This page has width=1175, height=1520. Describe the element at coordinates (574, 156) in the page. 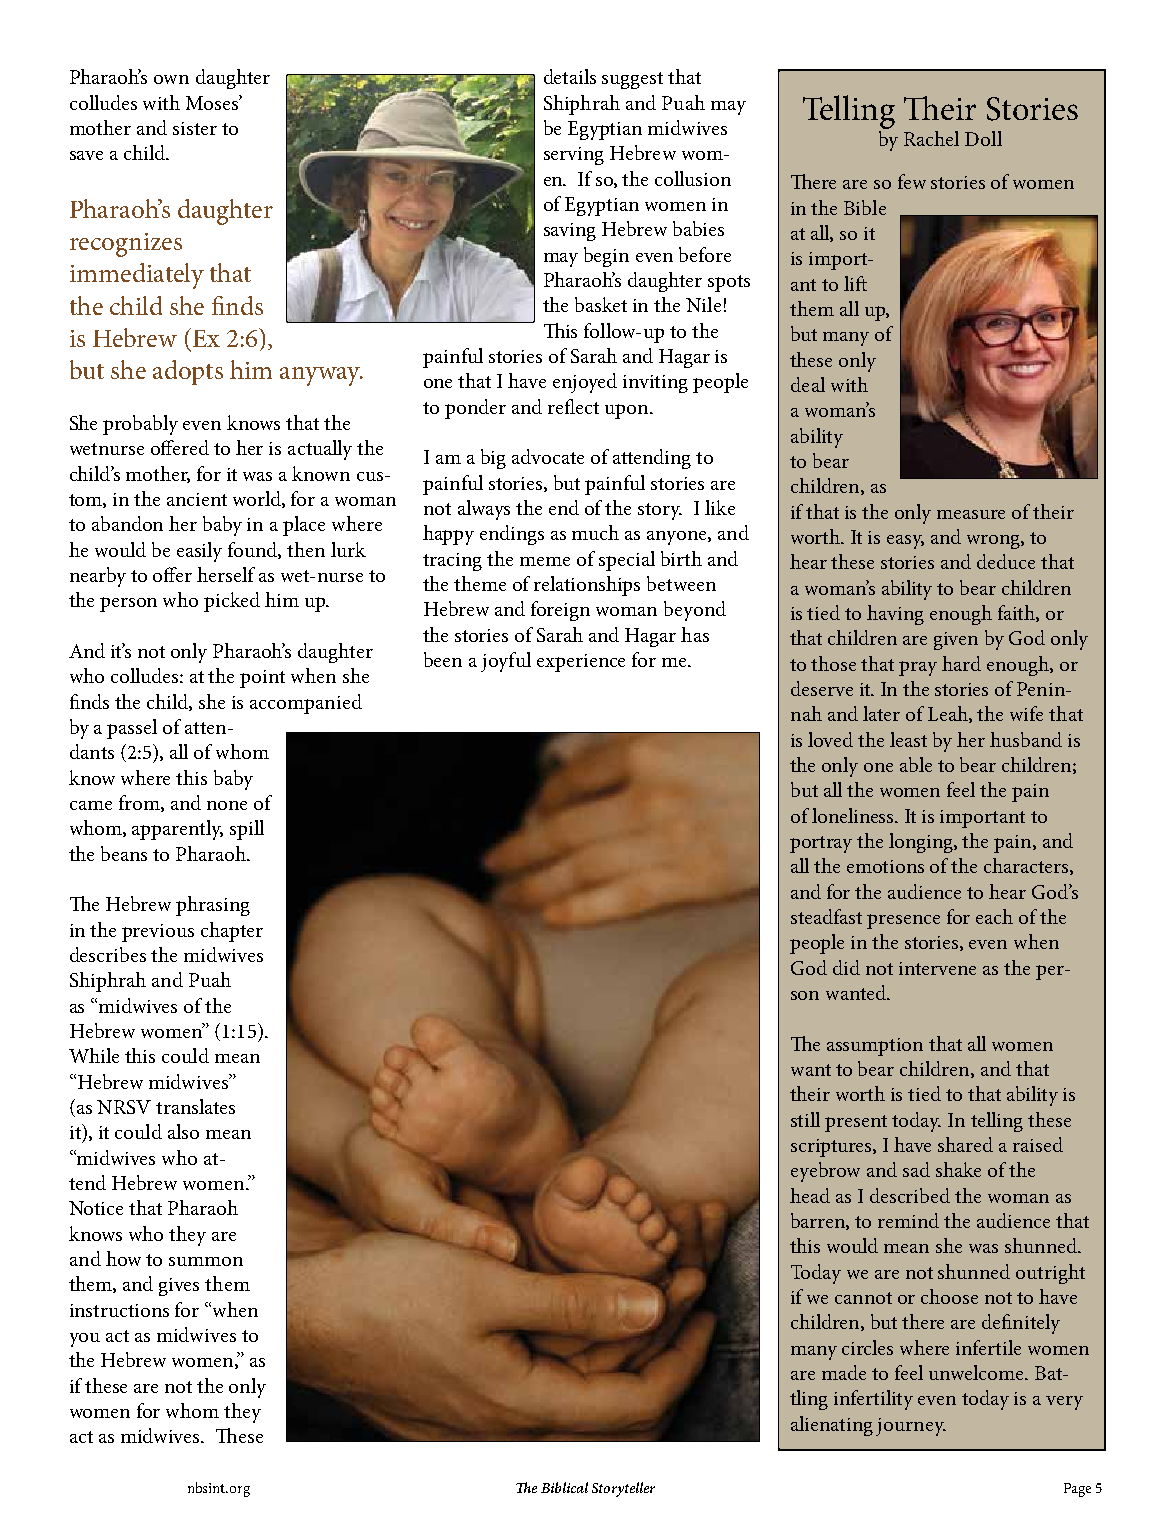

I see `serving` at that location.
